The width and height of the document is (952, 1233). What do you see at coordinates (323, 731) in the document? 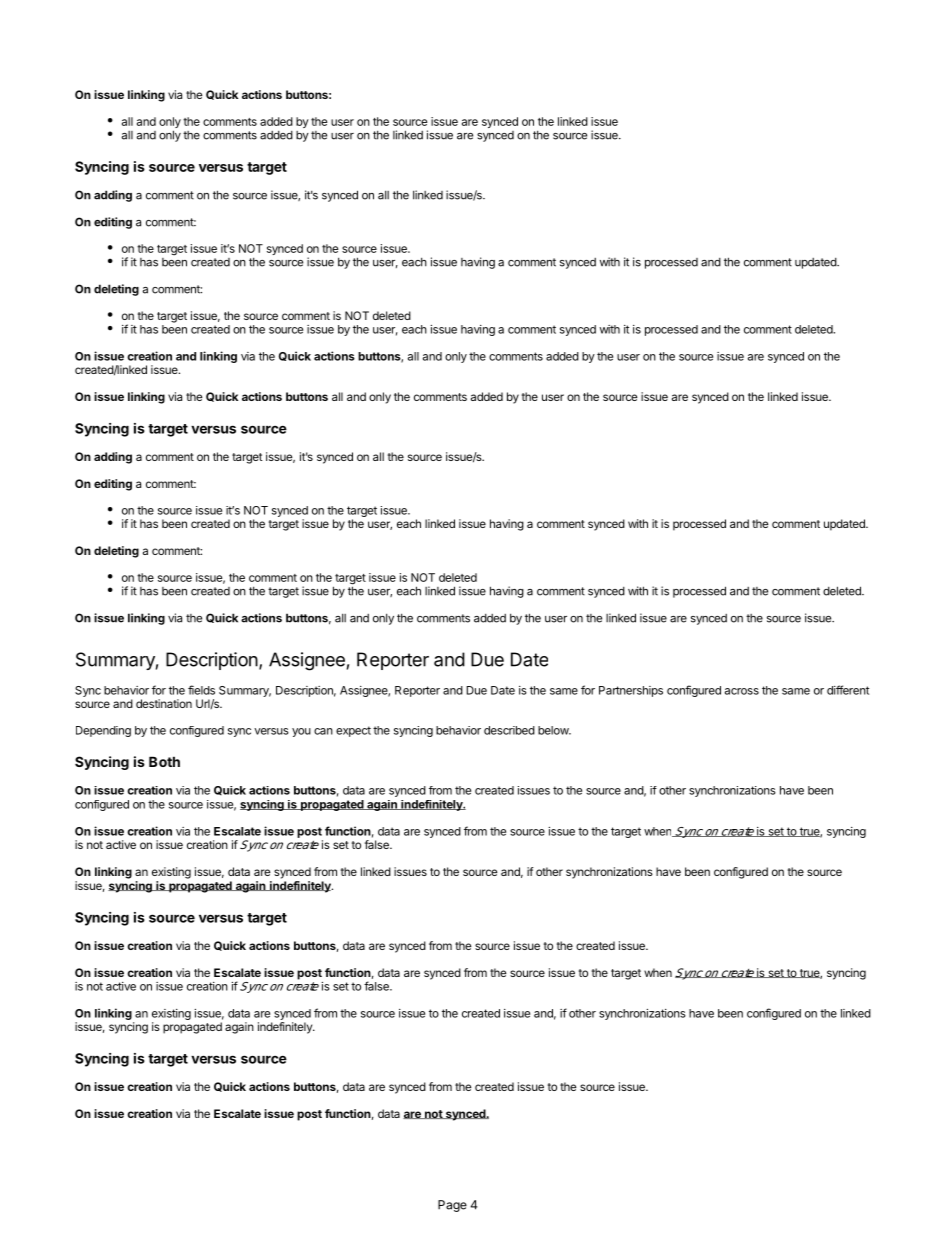
I see `can` at bounding box center [323, 731].
